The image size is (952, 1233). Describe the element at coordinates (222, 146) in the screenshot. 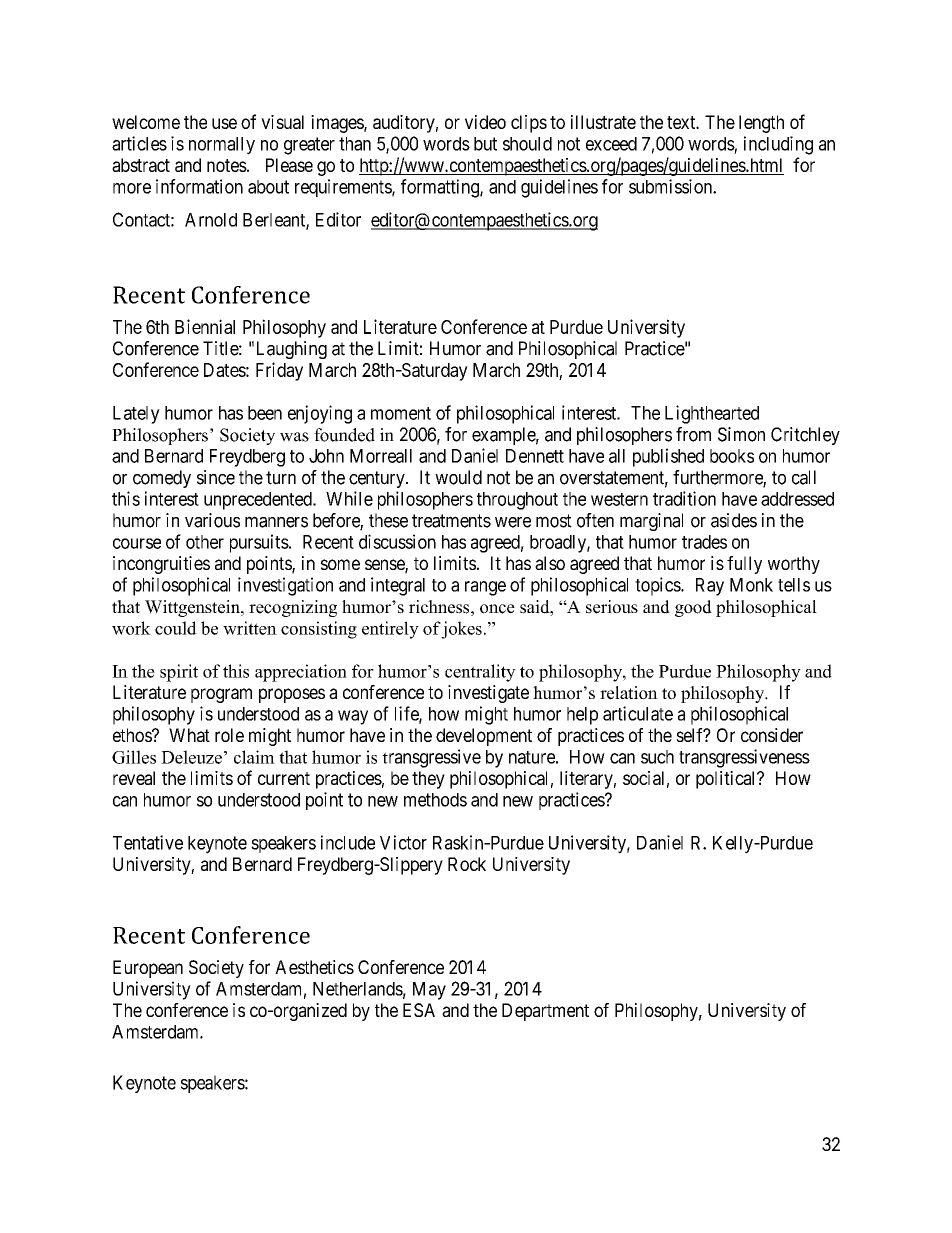

I see `normally` at that location.
